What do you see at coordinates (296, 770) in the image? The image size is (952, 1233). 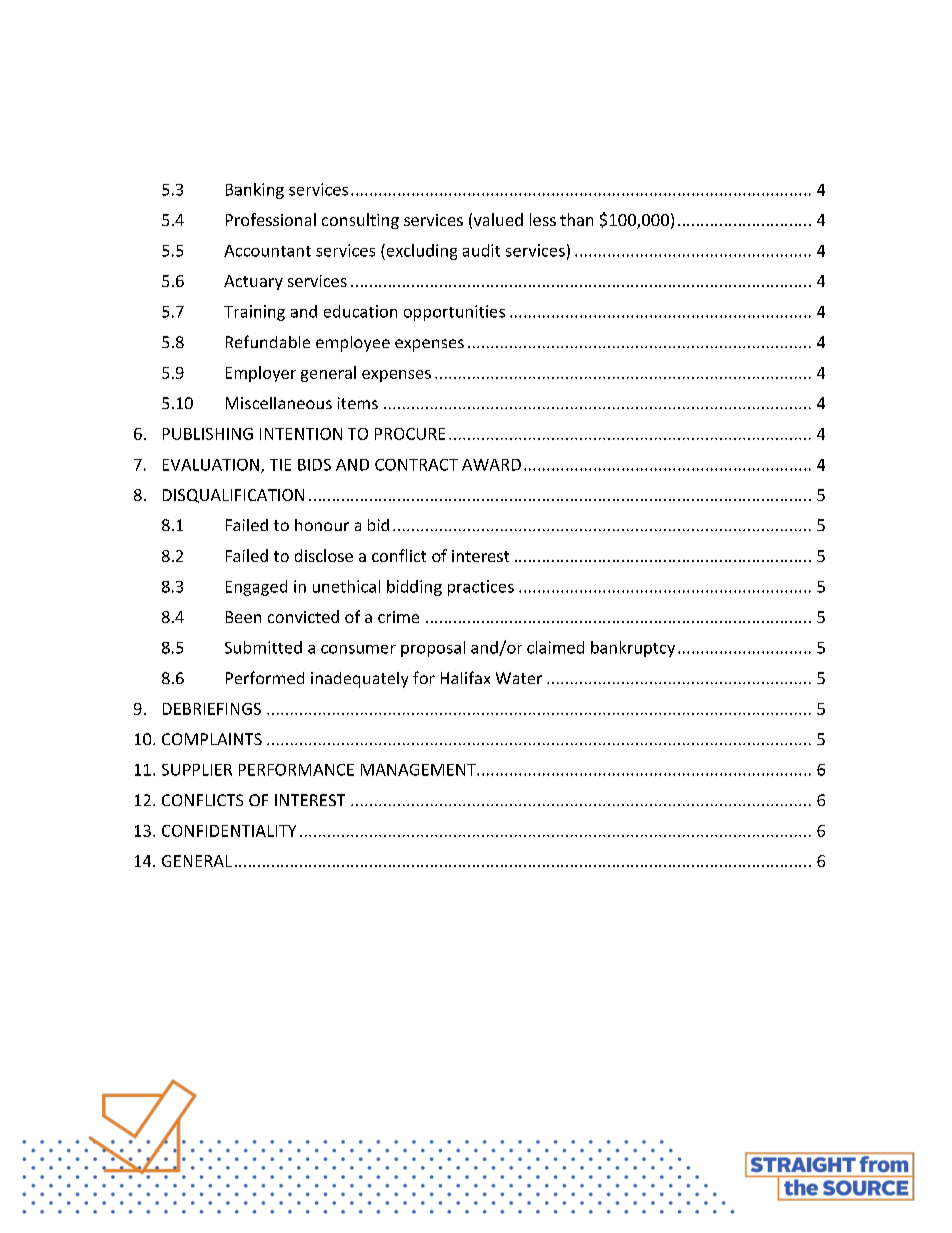 I see `PERFORMANCE` at bounding box center [296, 770].
